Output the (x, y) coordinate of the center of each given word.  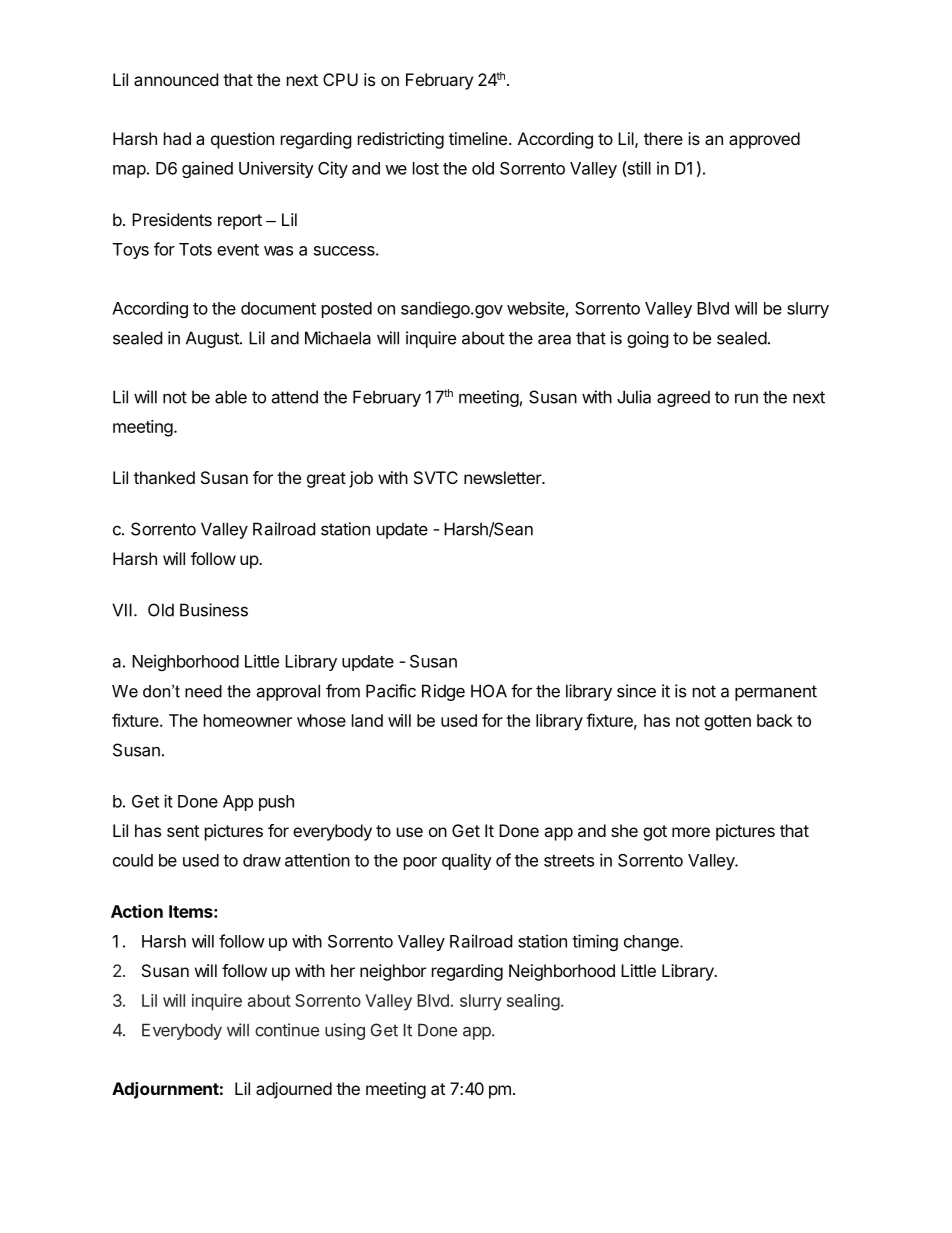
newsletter (503, 477)
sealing (533, 1002)
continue (287, 1030)
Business (214, 610)
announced (176, 79)
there (663, 138)
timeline (478, 138)
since (636, 691)
